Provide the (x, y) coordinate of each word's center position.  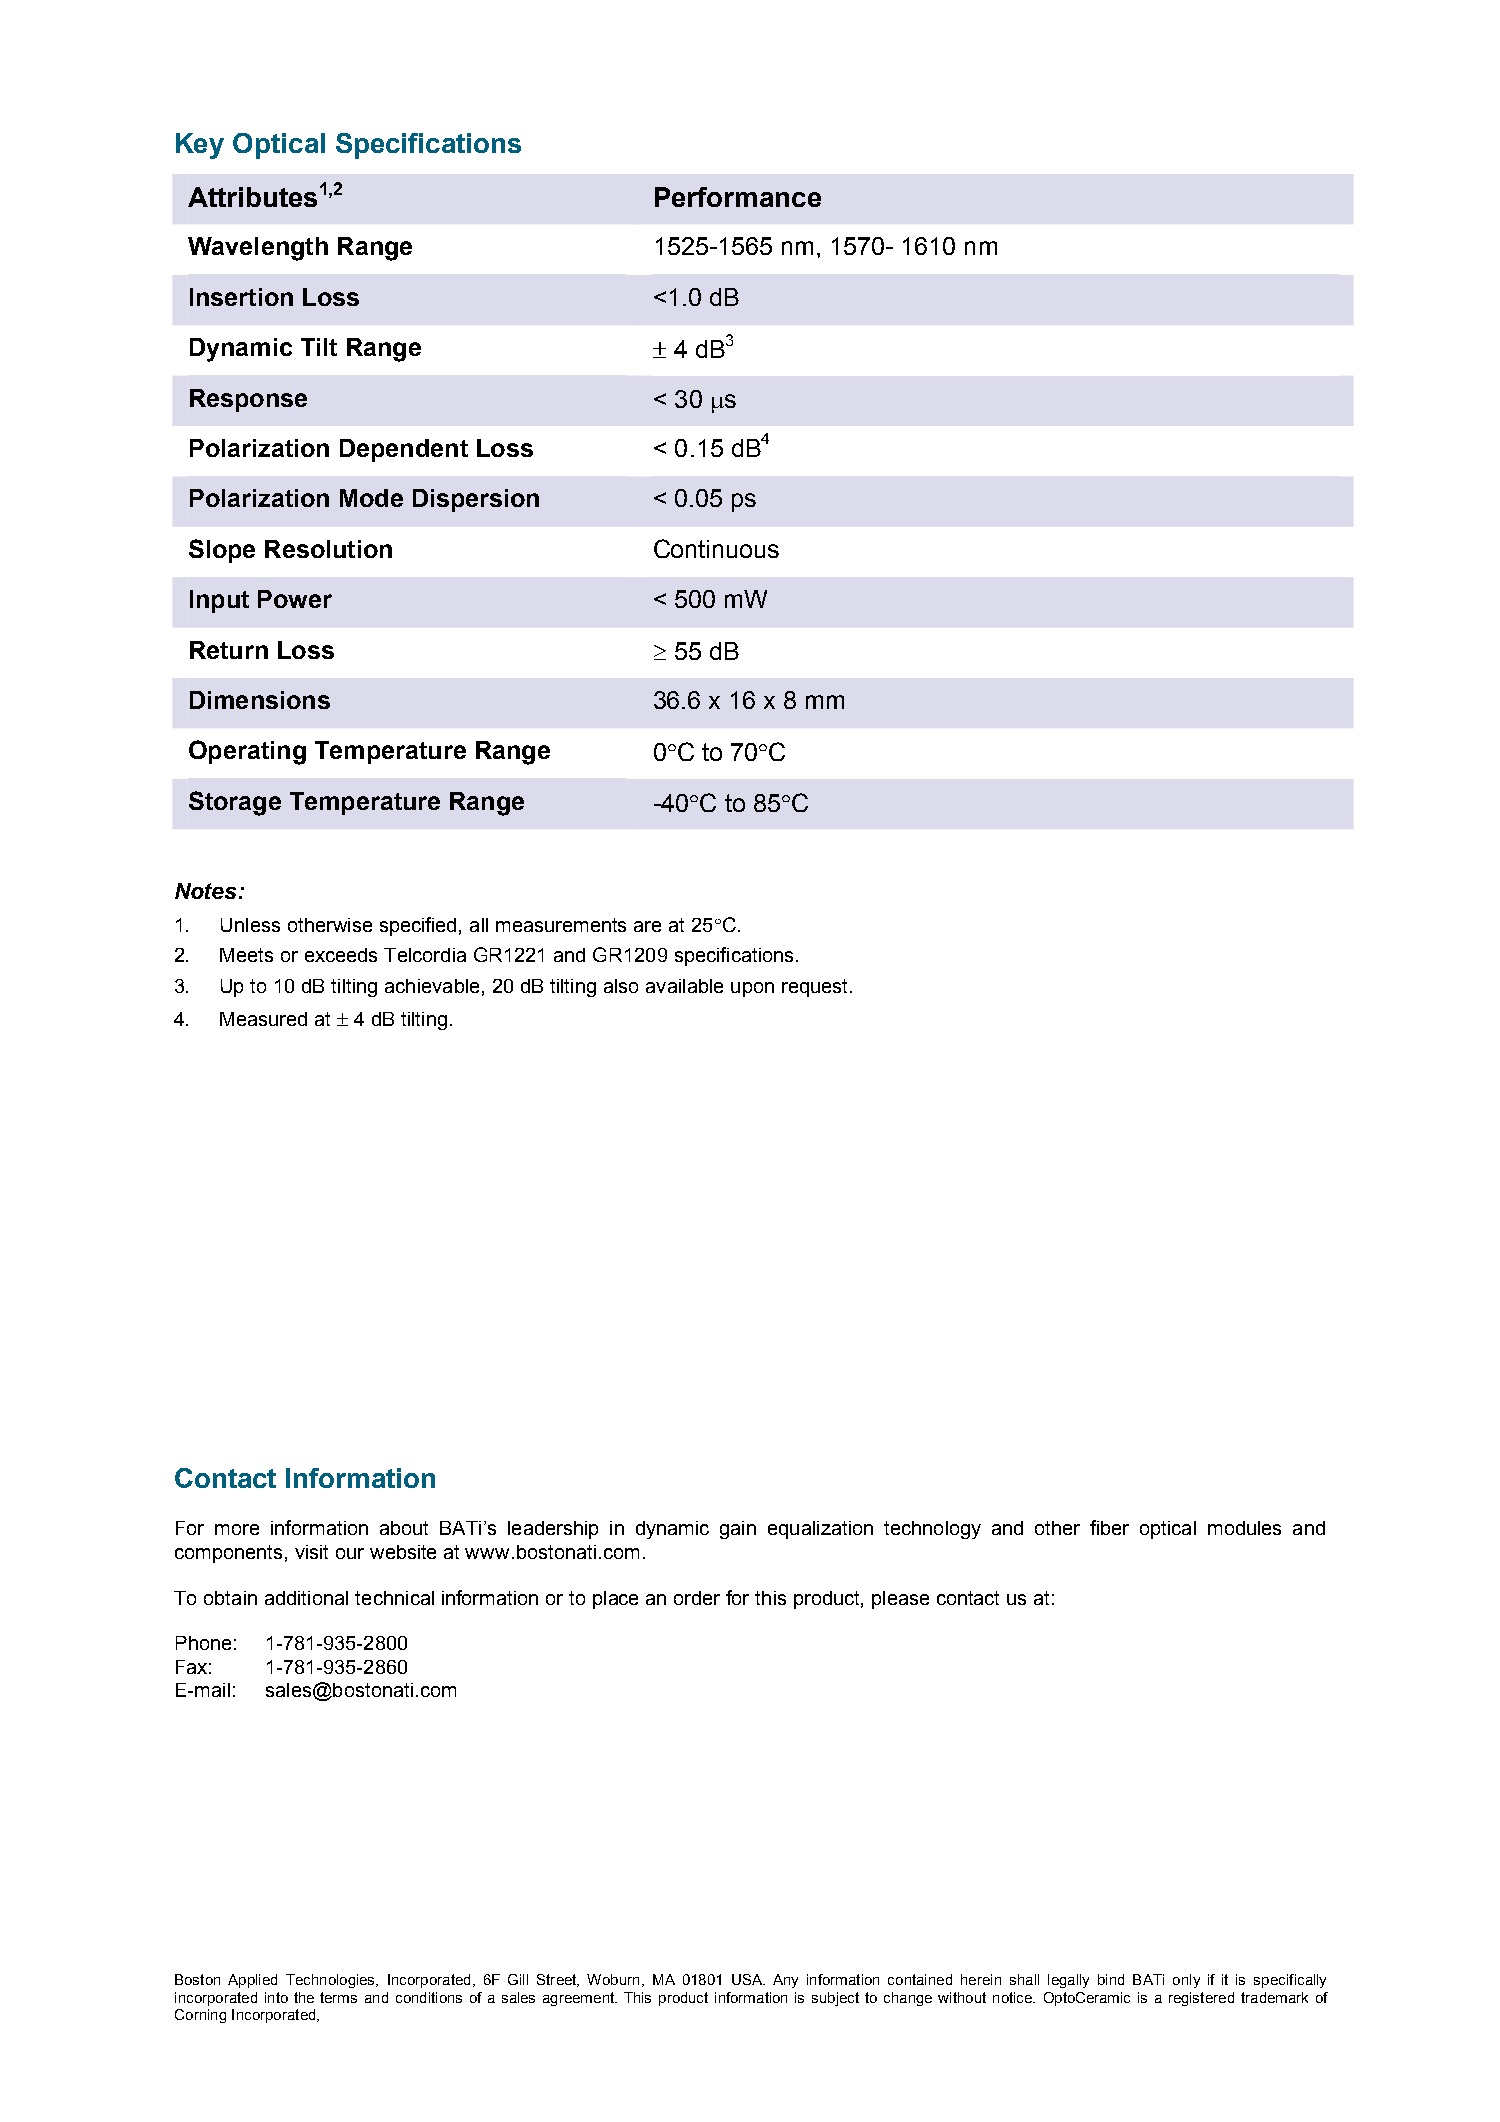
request (814, 988)
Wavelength (258, 249)
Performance (738, 197)
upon (752, 989)
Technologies (331, 1981)
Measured (263, 1019)
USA (748, 1979)
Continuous (716, 548)
